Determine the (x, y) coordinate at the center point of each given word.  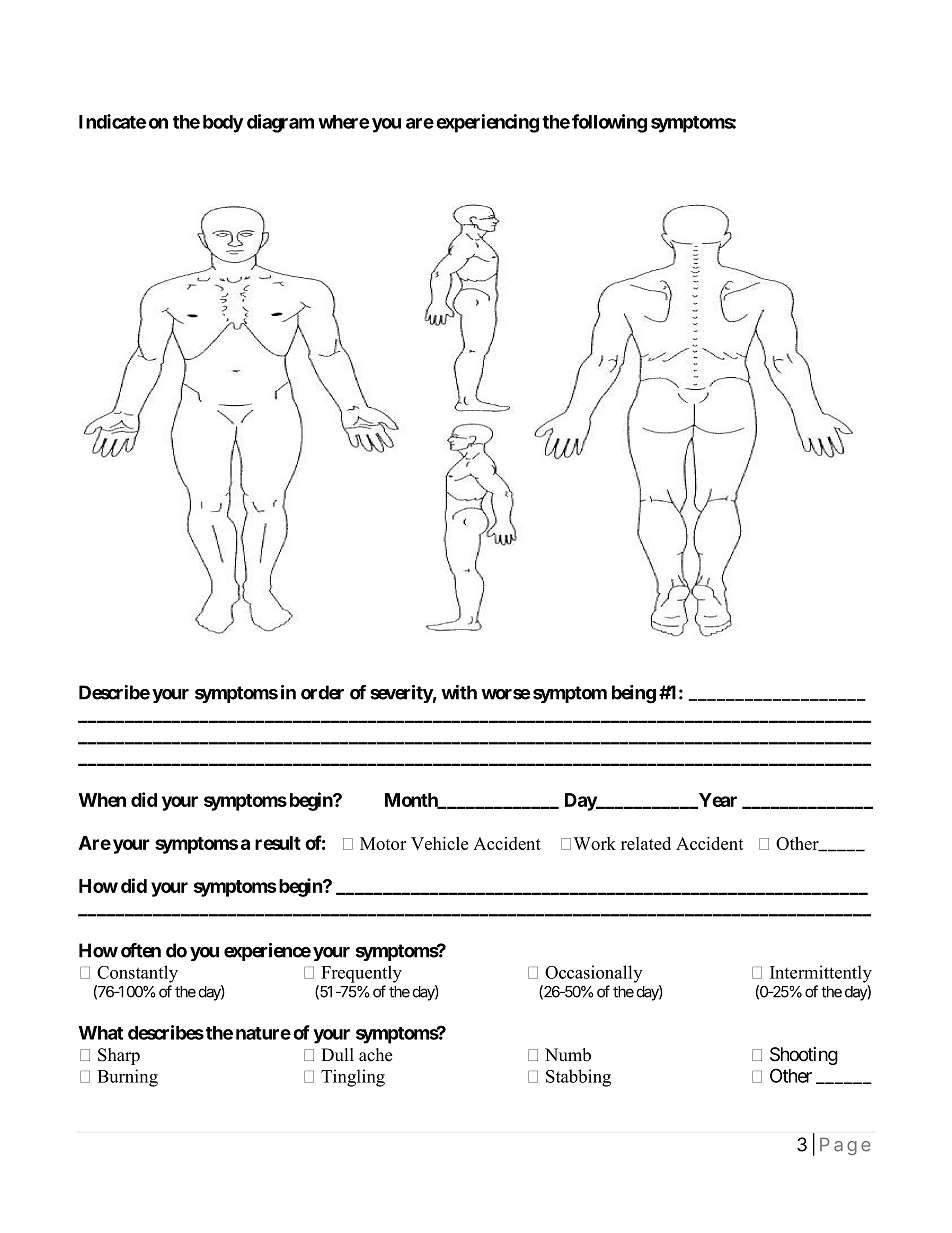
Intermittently (821, 974)
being (634, 694)
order (322, 692)
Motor (383, 843)
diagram (280, 123)
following (609, 123)
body (223, 124)
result (278, 843)
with (459, 692)
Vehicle (439, 843)
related (646, 843)
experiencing (487, 123)
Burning (127, 1078)
